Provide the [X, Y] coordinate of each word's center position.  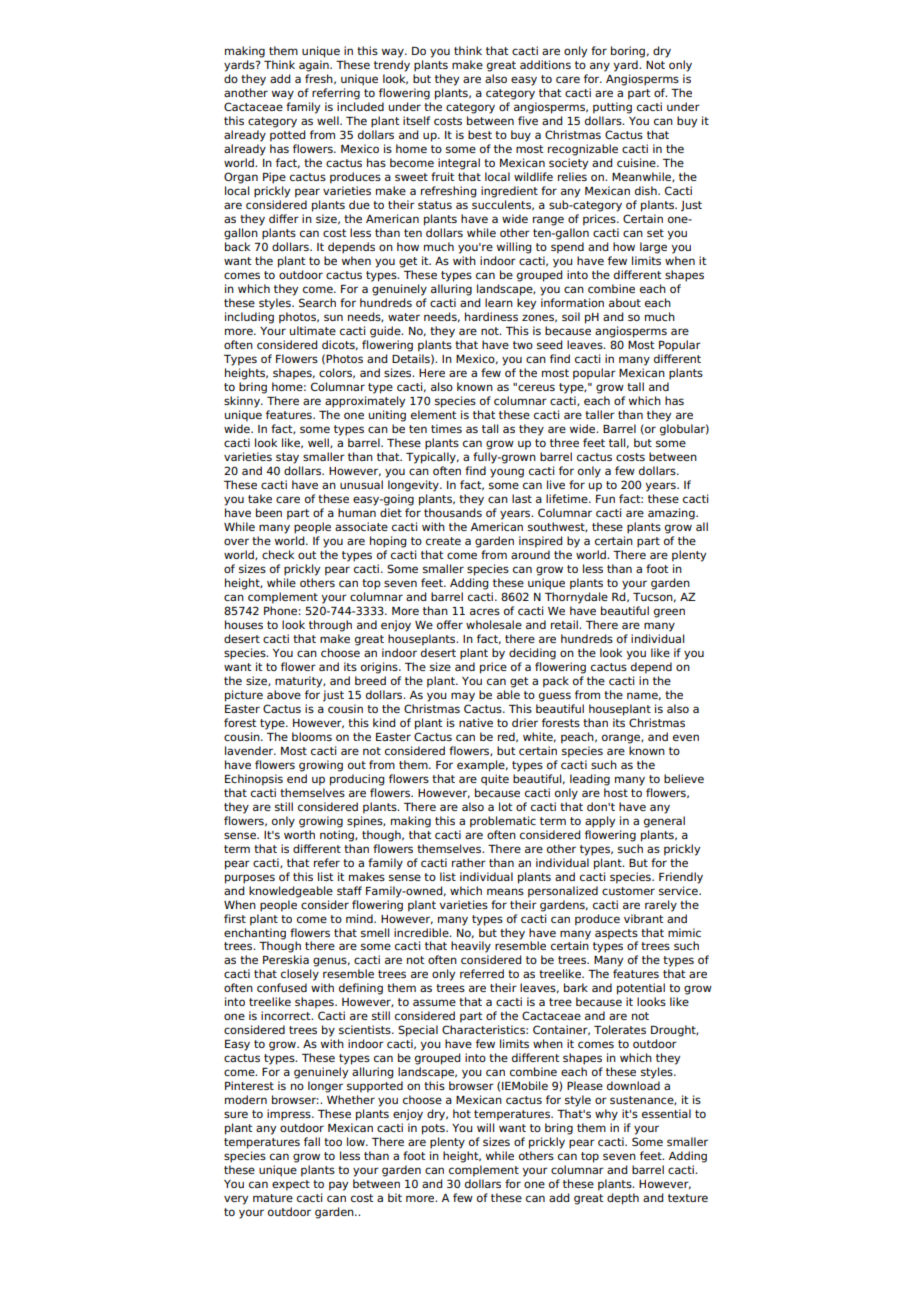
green [669, 613]
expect [291, 1185]
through [330, 626]
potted [288, 136]
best [480, 134]
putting [612, 108]
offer [450, 624]
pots [434, 1129]
